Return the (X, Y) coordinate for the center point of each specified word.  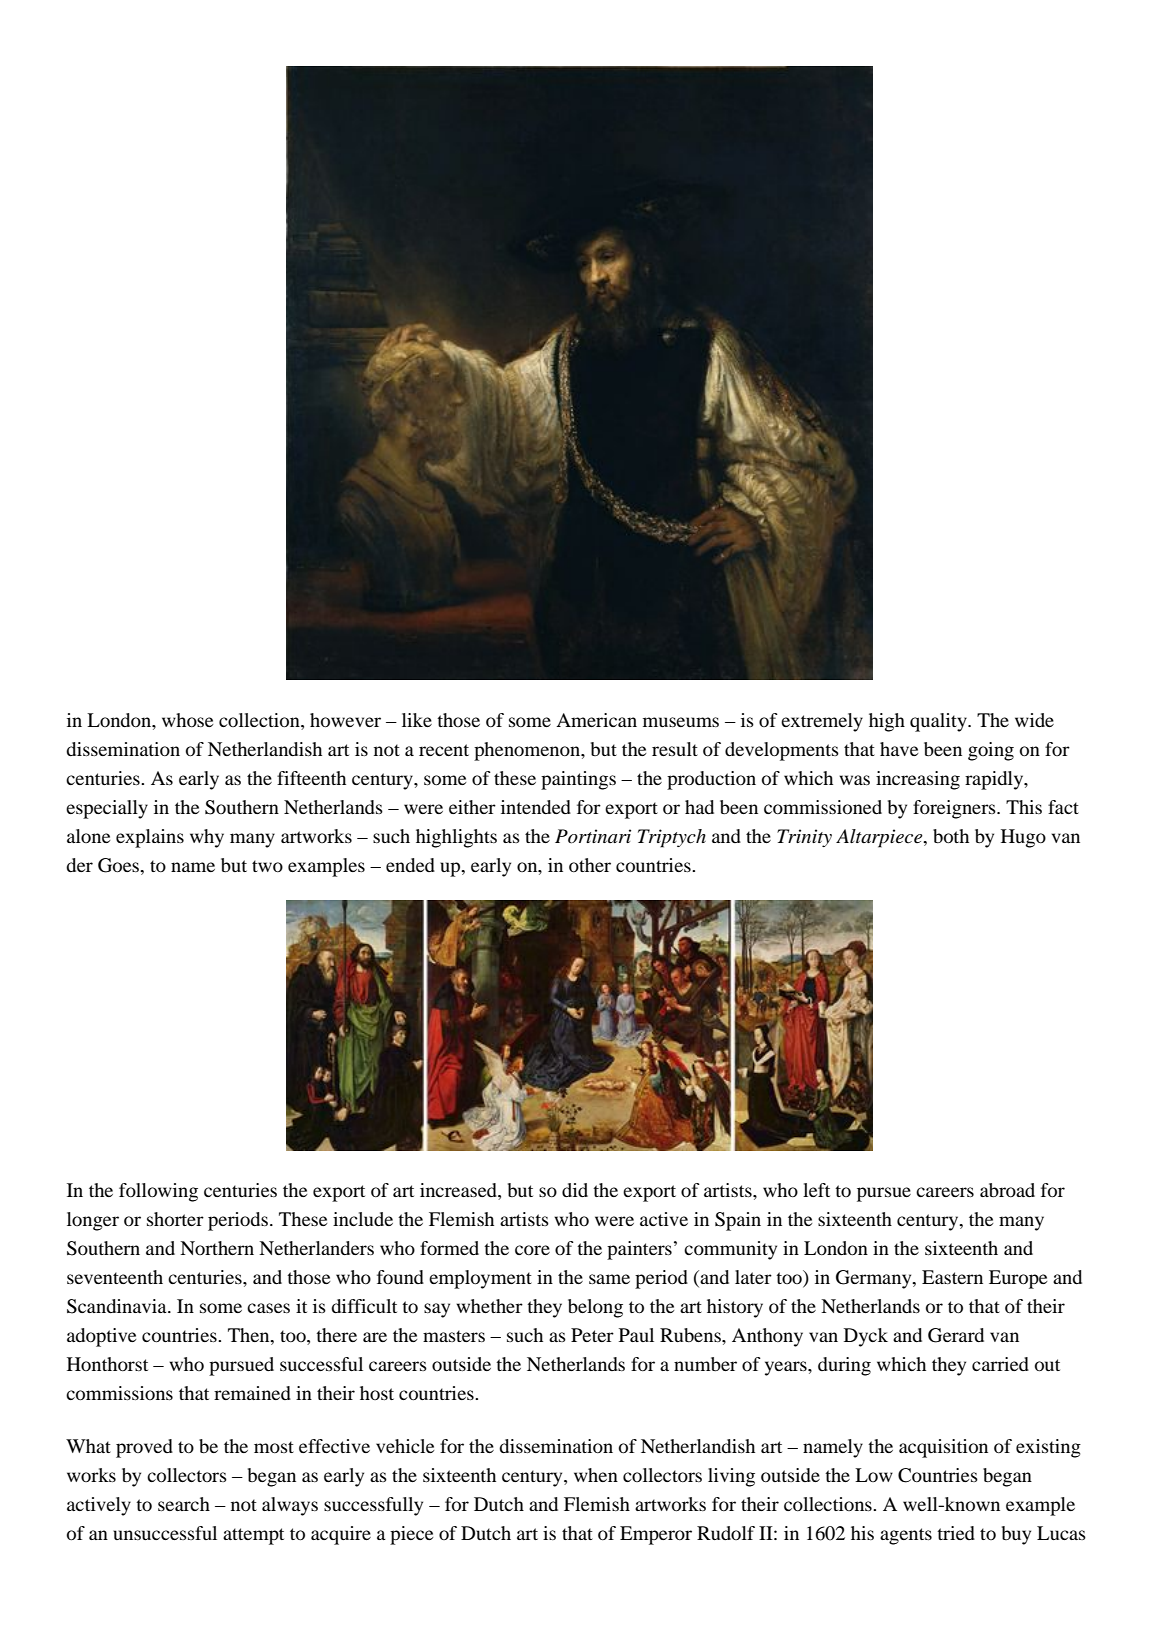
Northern (217, 1248)
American (596, 720)
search (184, 1504)
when (596, 1475)
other (590, 865)
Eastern (952, 1277)
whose (187, 720)
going (991, 751)
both (951, 836)
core (532, 1250)
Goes (120, 865)
